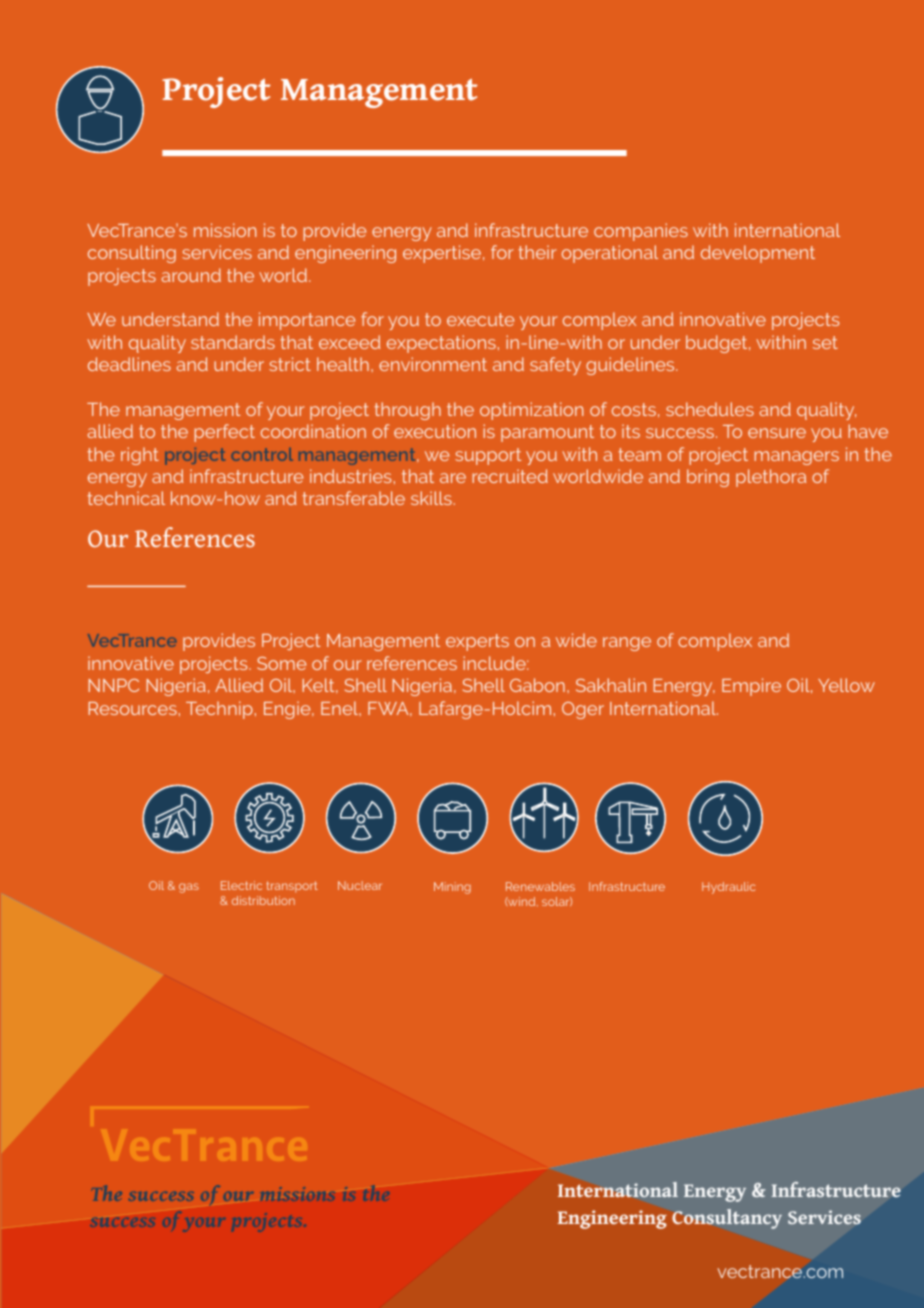 The height and width of the document is (1308, 924). What do you see at coordinates (452, 888) in the document?
I see `Mining` at bounding box center [452, 888].
